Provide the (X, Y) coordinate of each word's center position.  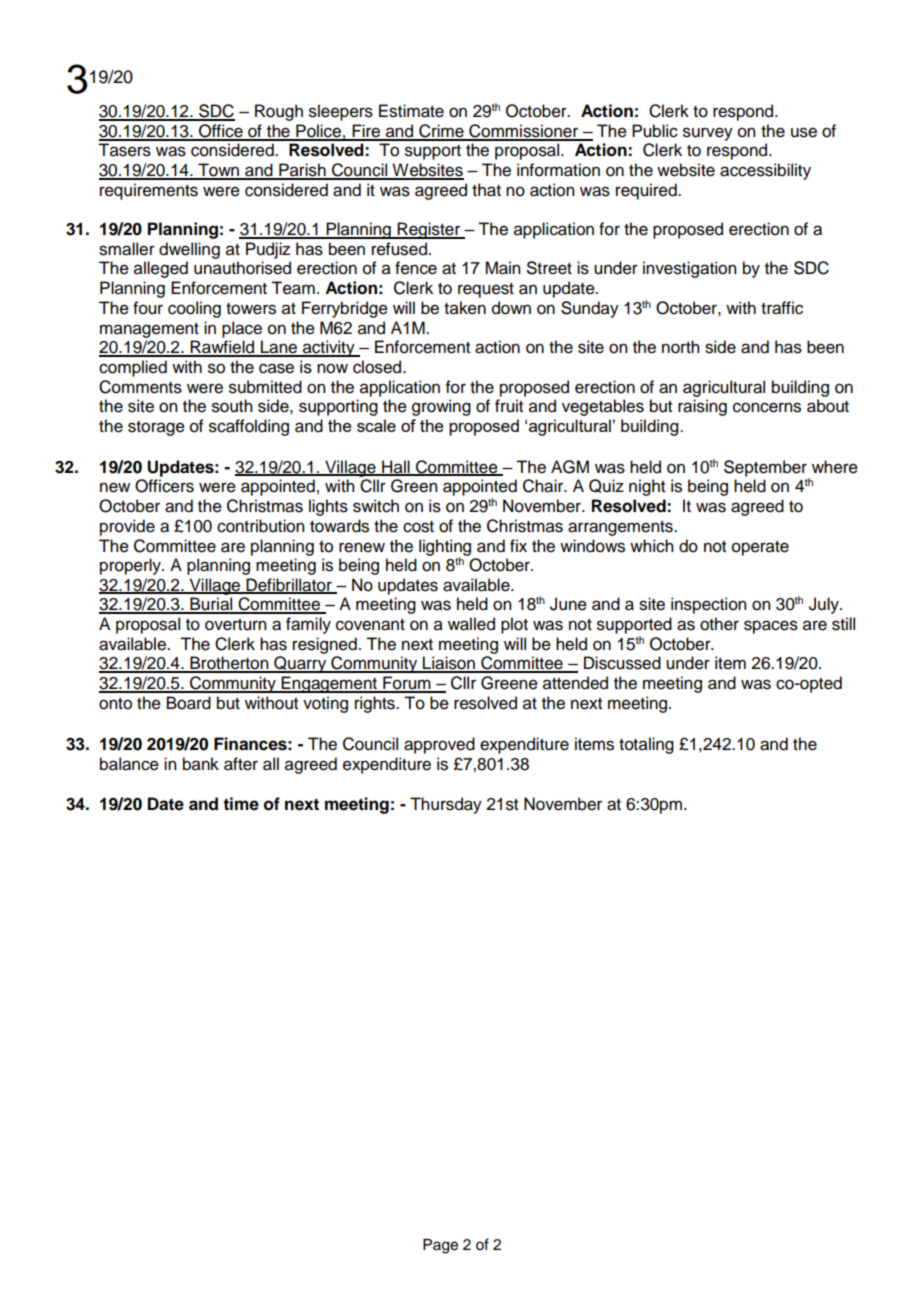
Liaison (449, 664)
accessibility (765, 171)
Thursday (446, 805)
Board (189, 703)
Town (218, 171)
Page (440, 1246)
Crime (441, 132)
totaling (646, 745)
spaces (771, 627)
